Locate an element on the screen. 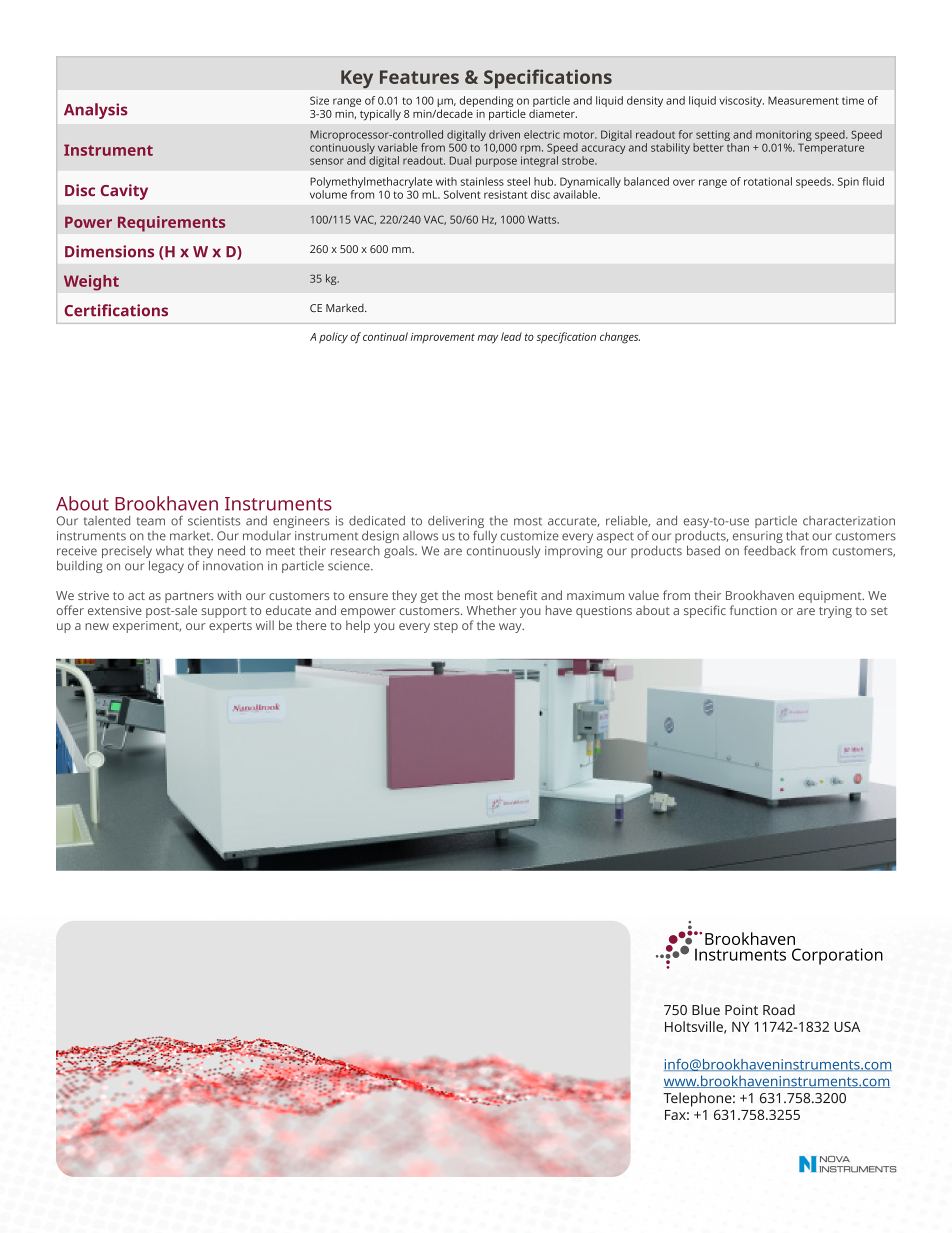  Measurement is located at coordinates (803, 100).
